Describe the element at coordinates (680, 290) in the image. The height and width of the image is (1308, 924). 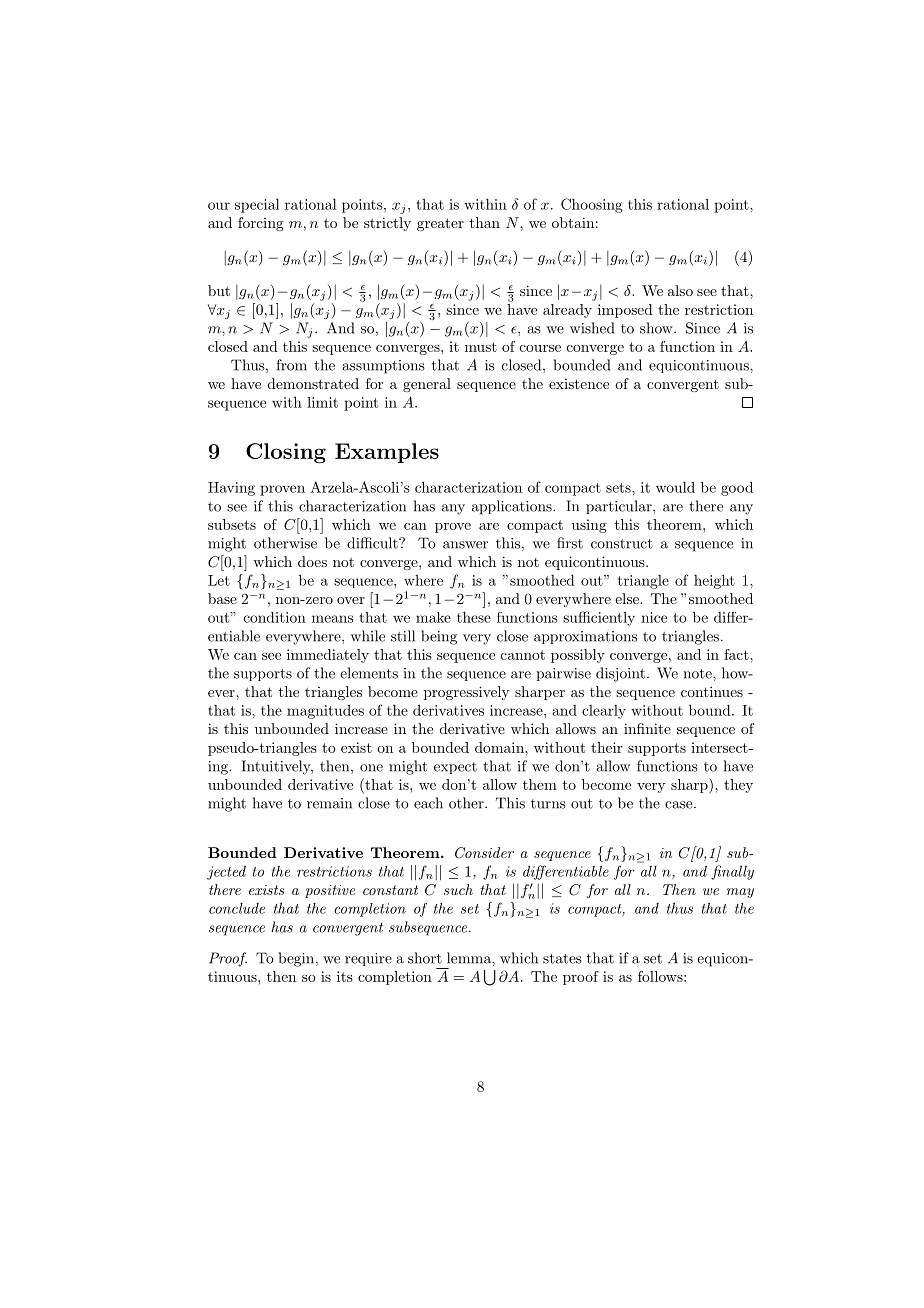
I see `also` at that location.
